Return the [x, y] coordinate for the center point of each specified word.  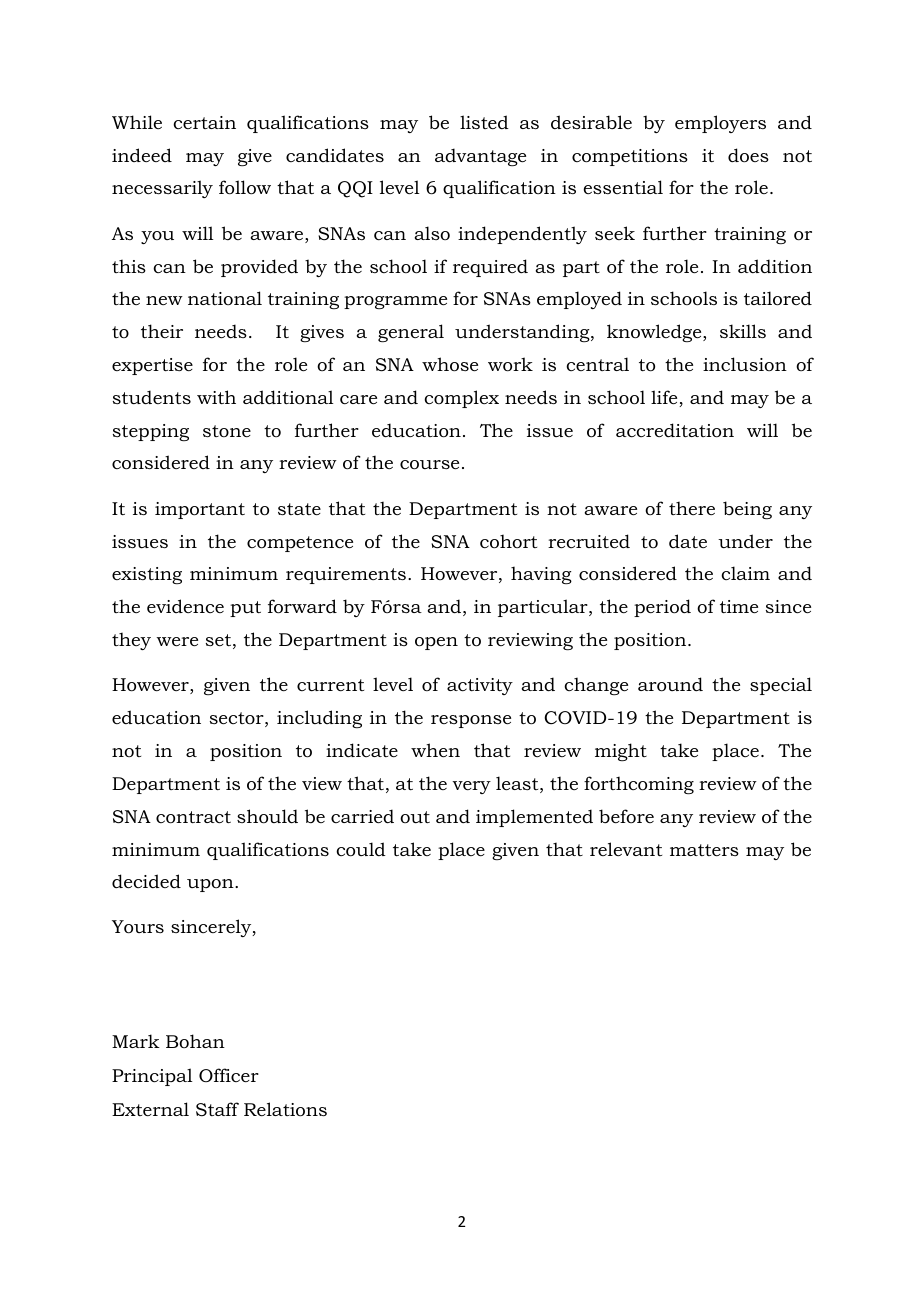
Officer [229, 1075]
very [471, 787]
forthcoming [639, 785]
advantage [480, 157]
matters [704, 850]
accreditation [675, 430]
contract [193, 817]
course [429, 465]
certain [204, 122]
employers [720, 124]
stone [227, 431]
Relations [285, 1109]
